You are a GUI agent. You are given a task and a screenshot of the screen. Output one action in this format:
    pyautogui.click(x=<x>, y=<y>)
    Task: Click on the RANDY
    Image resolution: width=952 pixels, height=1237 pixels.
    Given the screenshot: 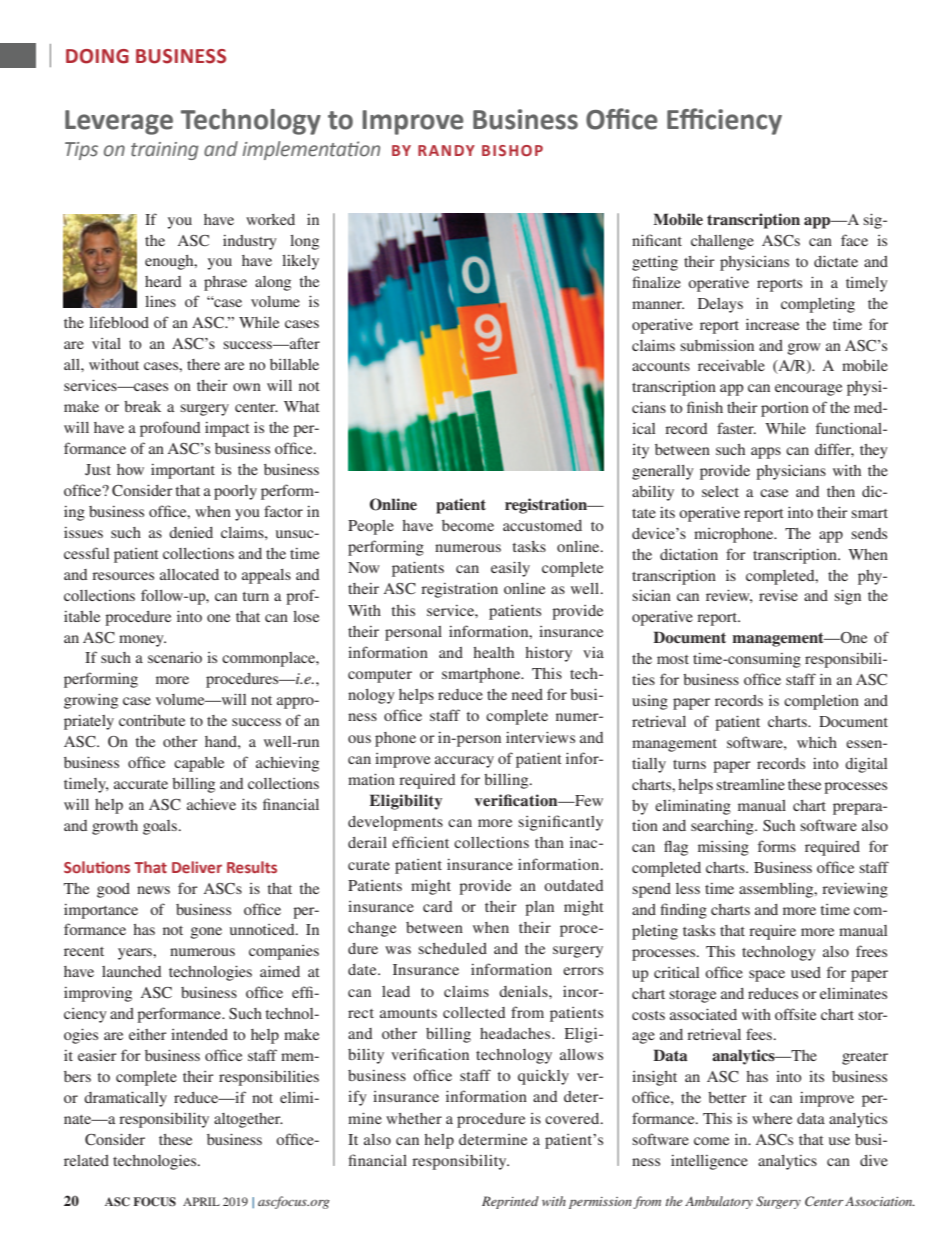 What is the action you would take?
    pyautogui.click(x=446, y=150)
